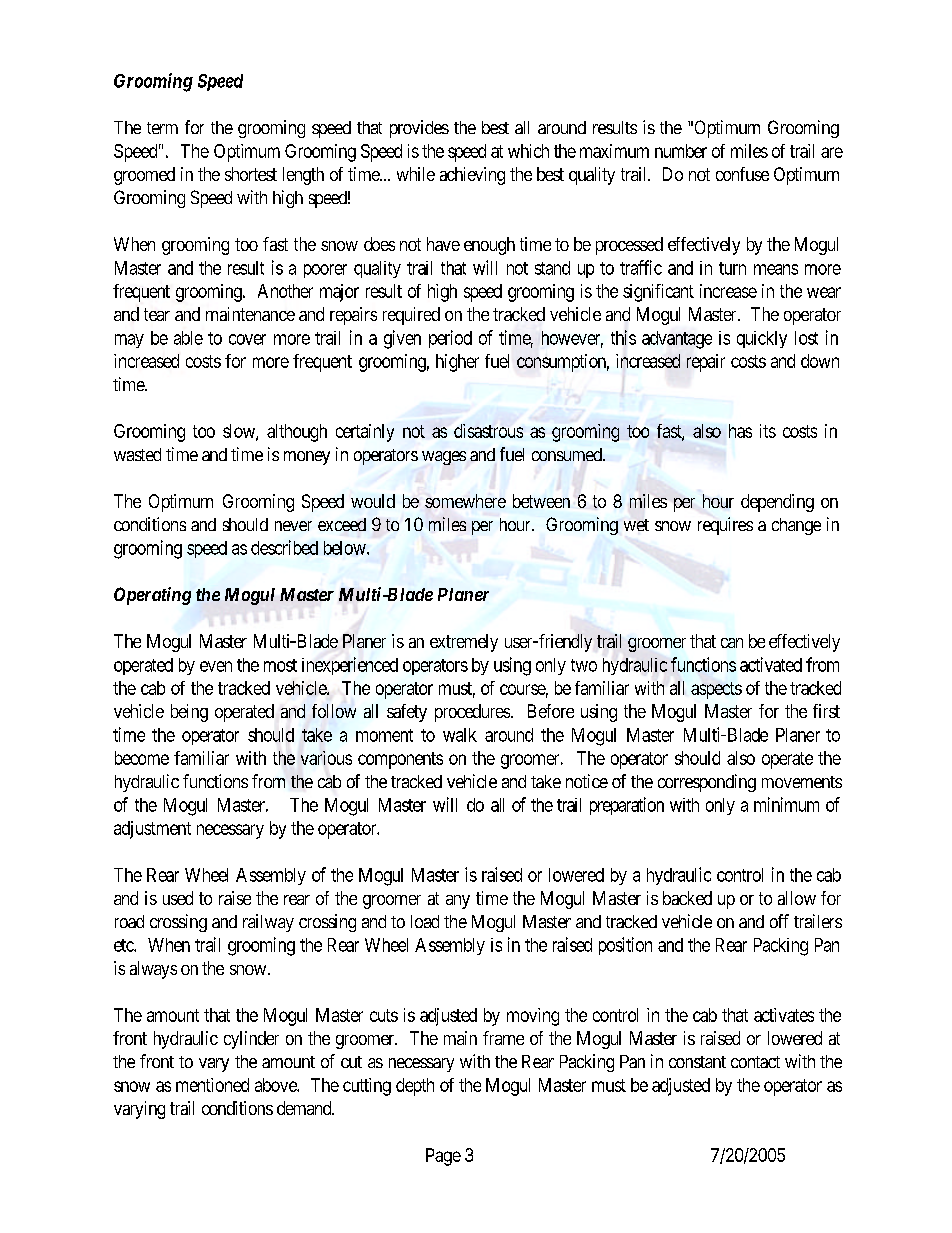 The height and width of the page is (1233, 952). What do you see at coordinates (742, 174) in the page?
I see `confuse` at bounding box center [742, 174].
